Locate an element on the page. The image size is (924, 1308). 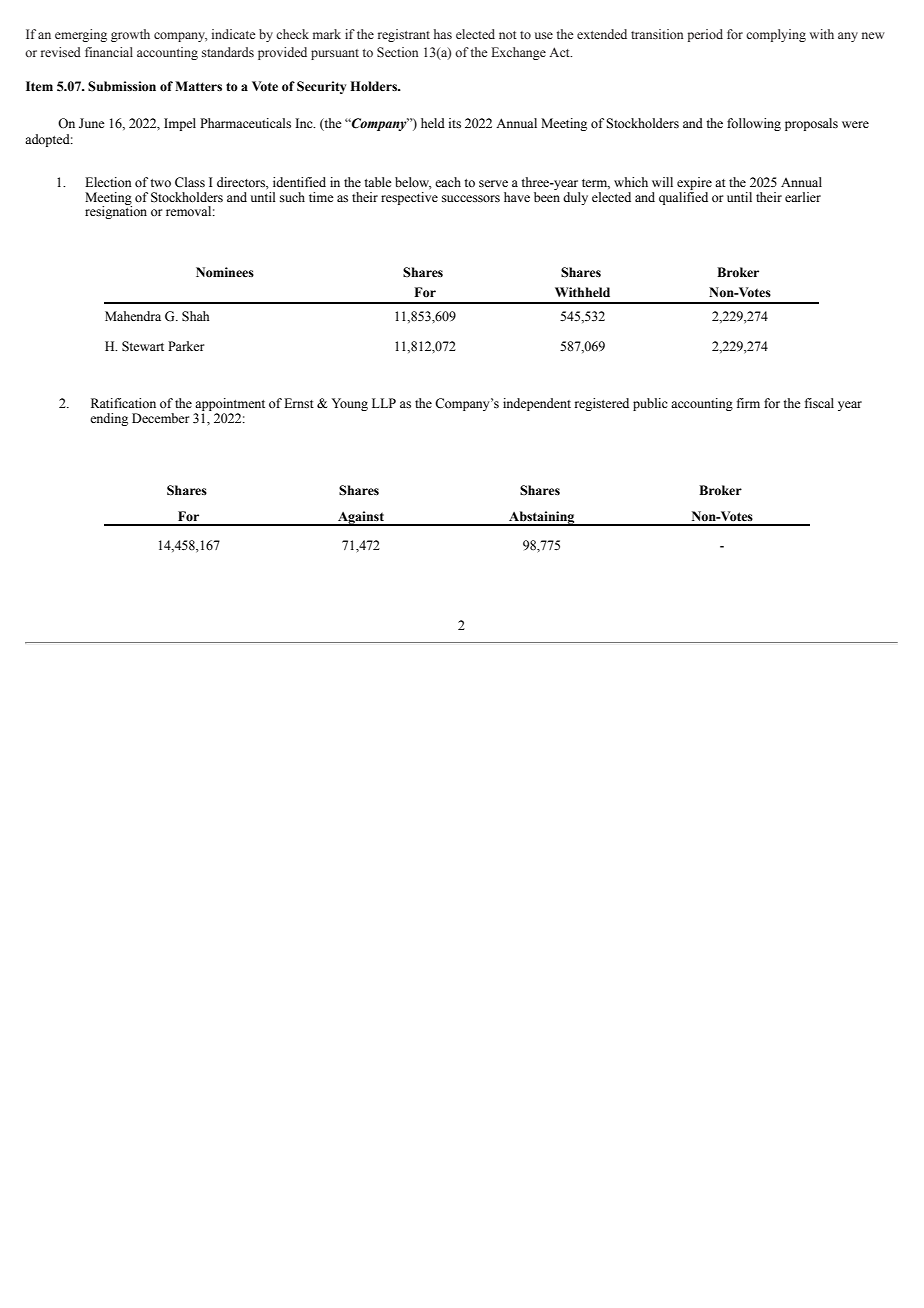
Against is located at coordinates (361, 518).
